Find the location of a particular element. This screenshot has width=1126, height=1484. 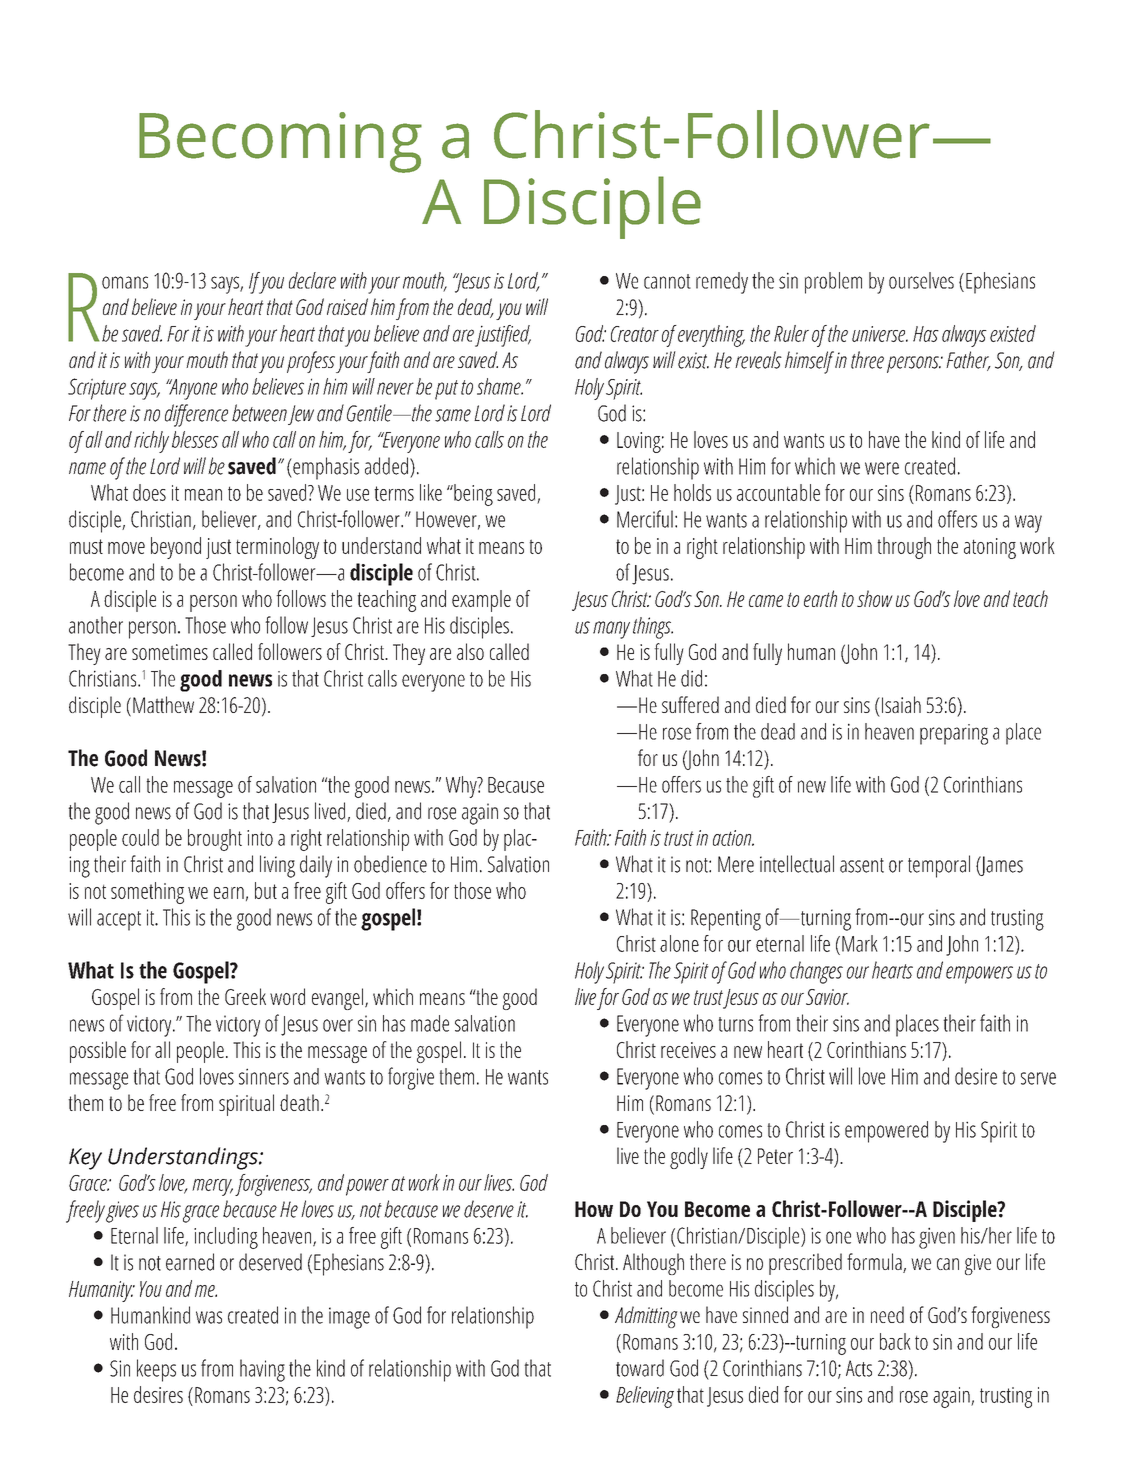

keeps is located at coordinates (156, 1370).
